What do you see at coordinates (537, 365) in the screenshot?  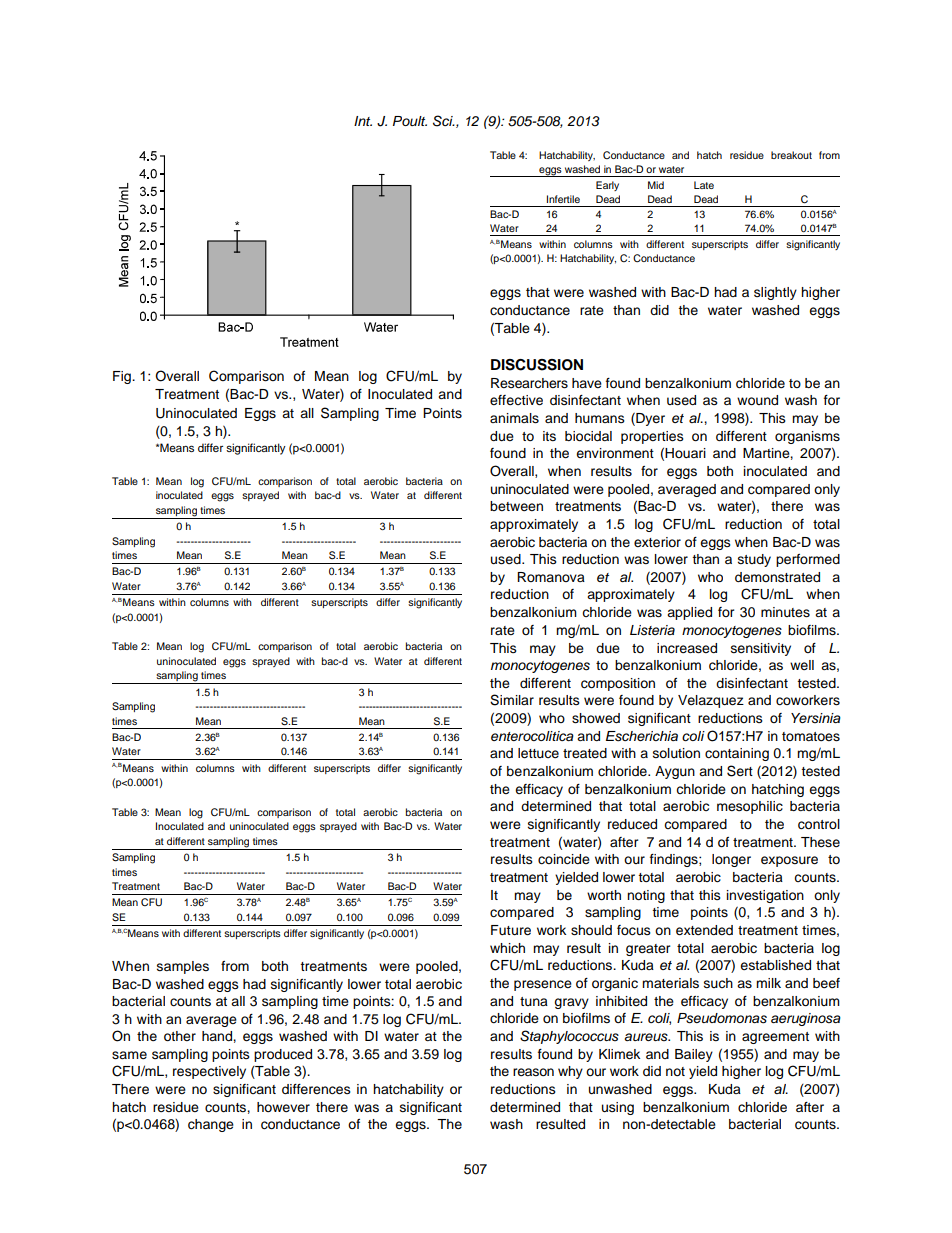 I see `DISCUSSION` at bounding box center [537, 365].
